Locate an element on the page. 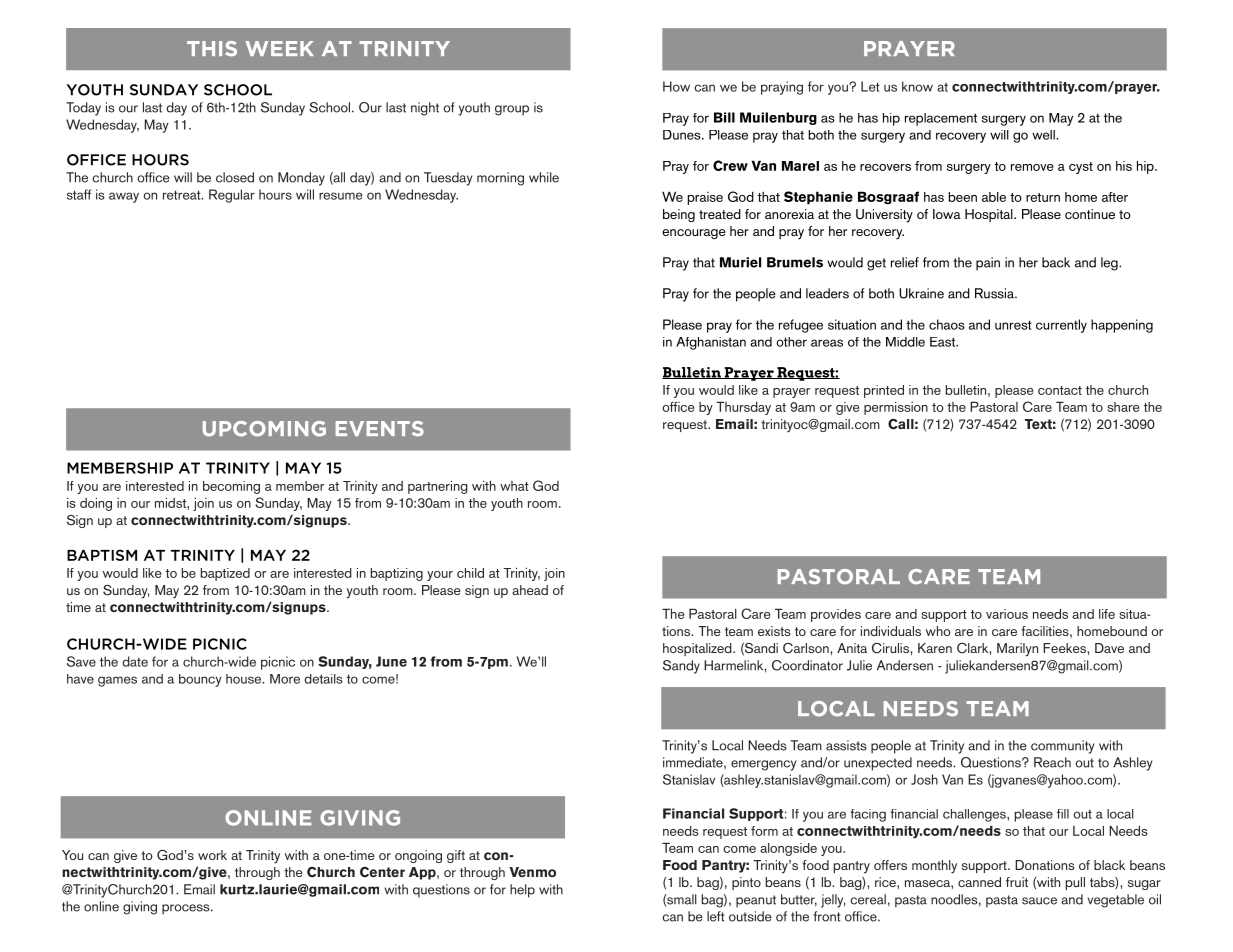  share is located at coordinates (1123, 407).
